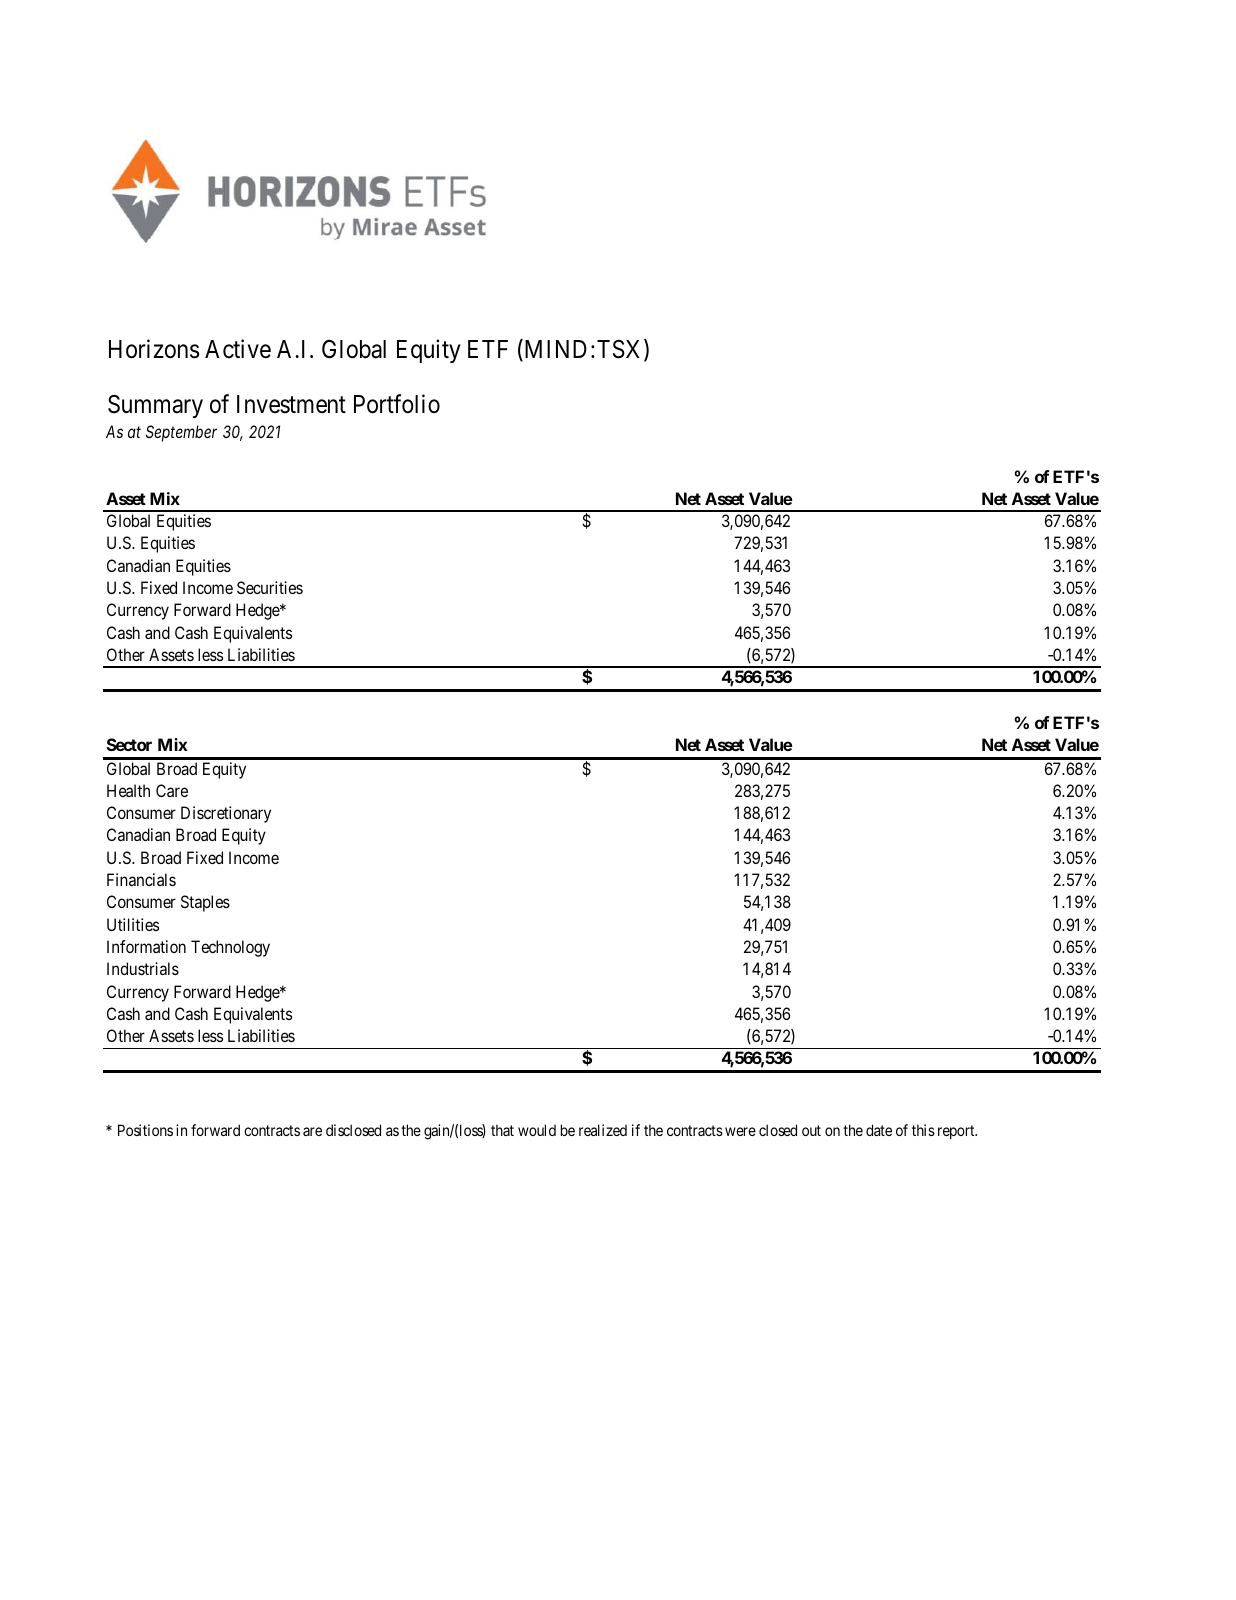 This screenshot has width=1236, height=1600. Describe the element at coordinates (145, 1130) in the screenshot. I see `Positions` at that location.
